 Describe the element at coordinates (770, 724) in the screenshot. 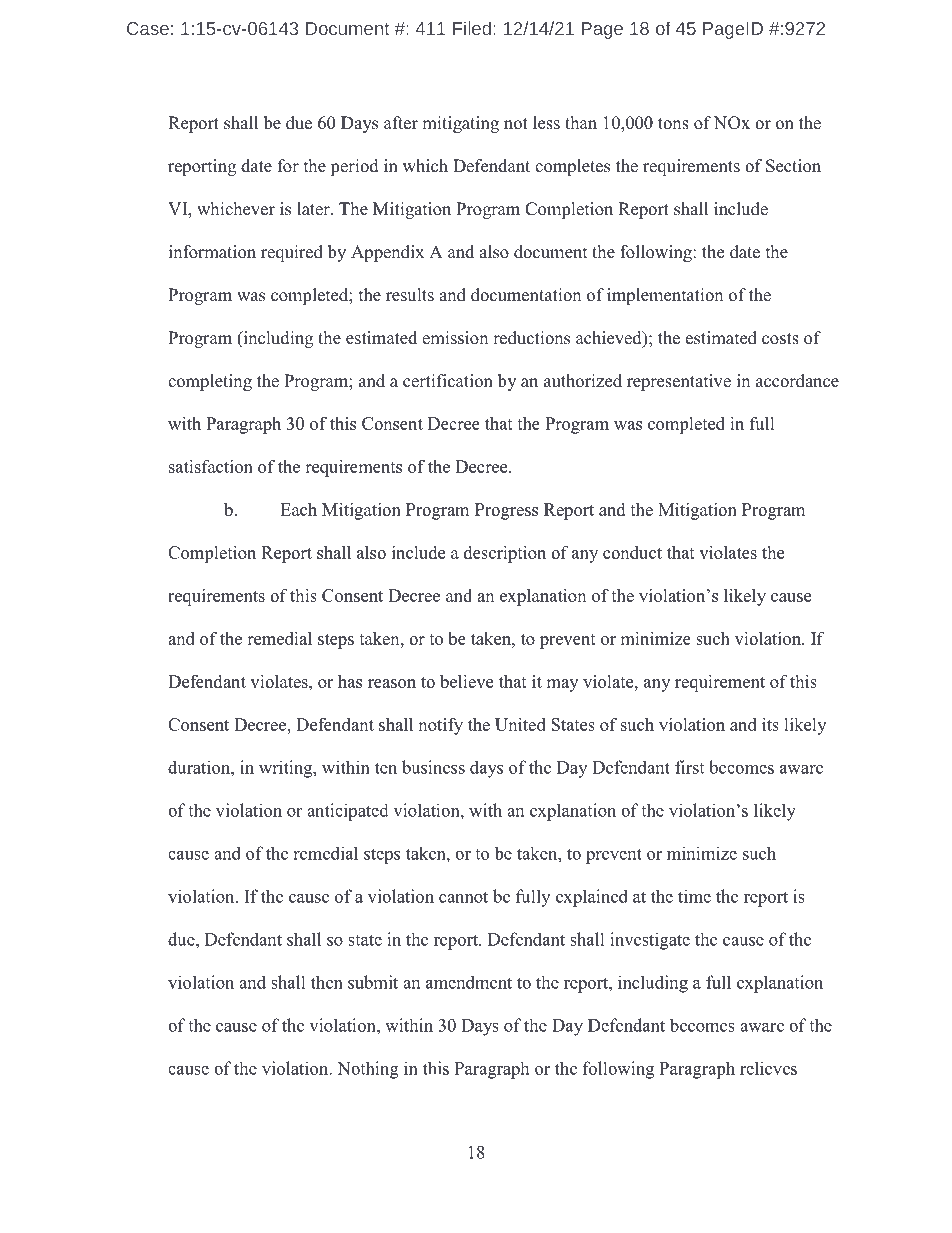

I see `its` at that location.
